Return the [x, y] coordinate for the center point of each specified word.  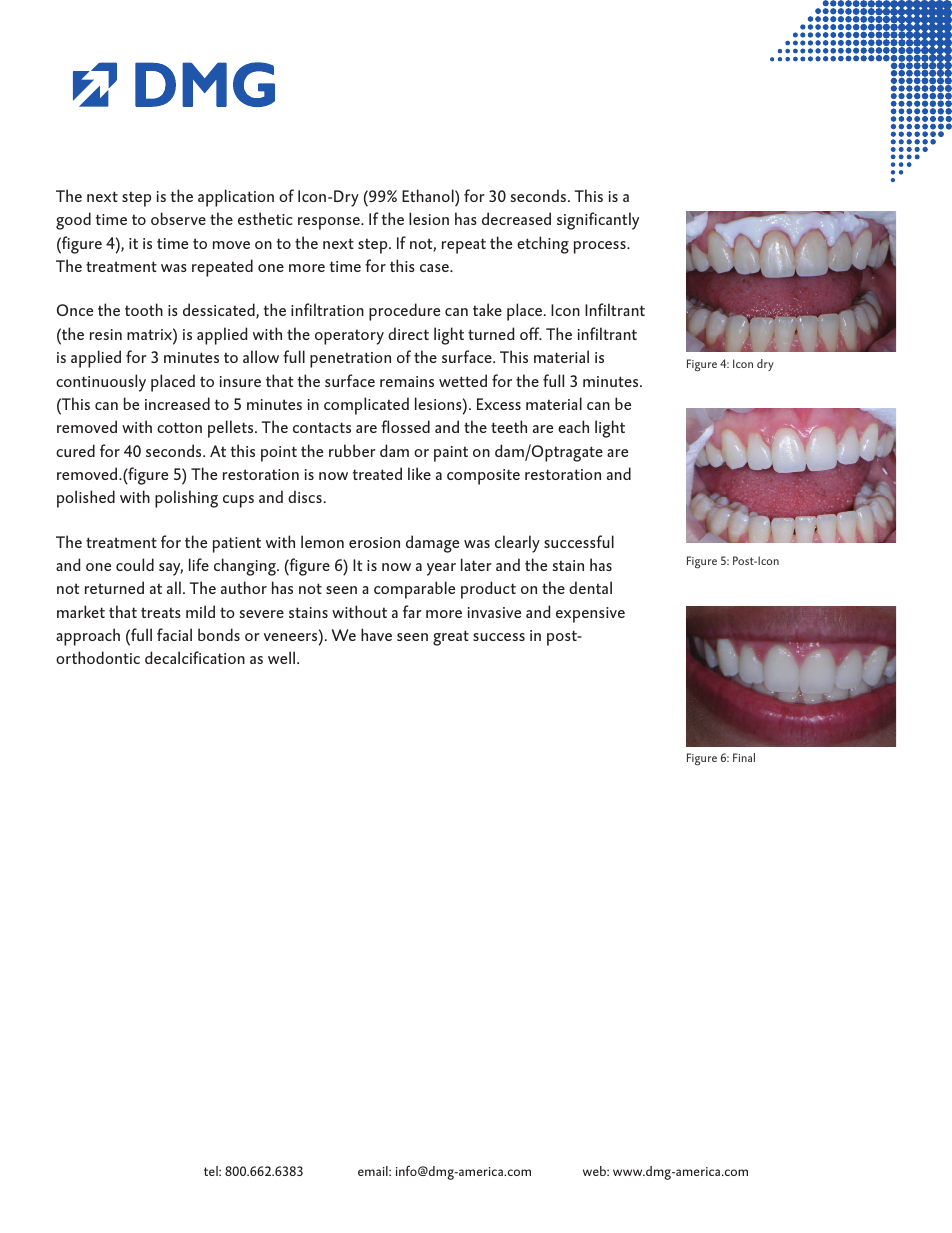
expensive [590, 615]
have [376, 634]
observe [178, 218]
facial [174, 634]
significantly [598, 221]
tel [212, 1171]
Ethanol [429, 195]
